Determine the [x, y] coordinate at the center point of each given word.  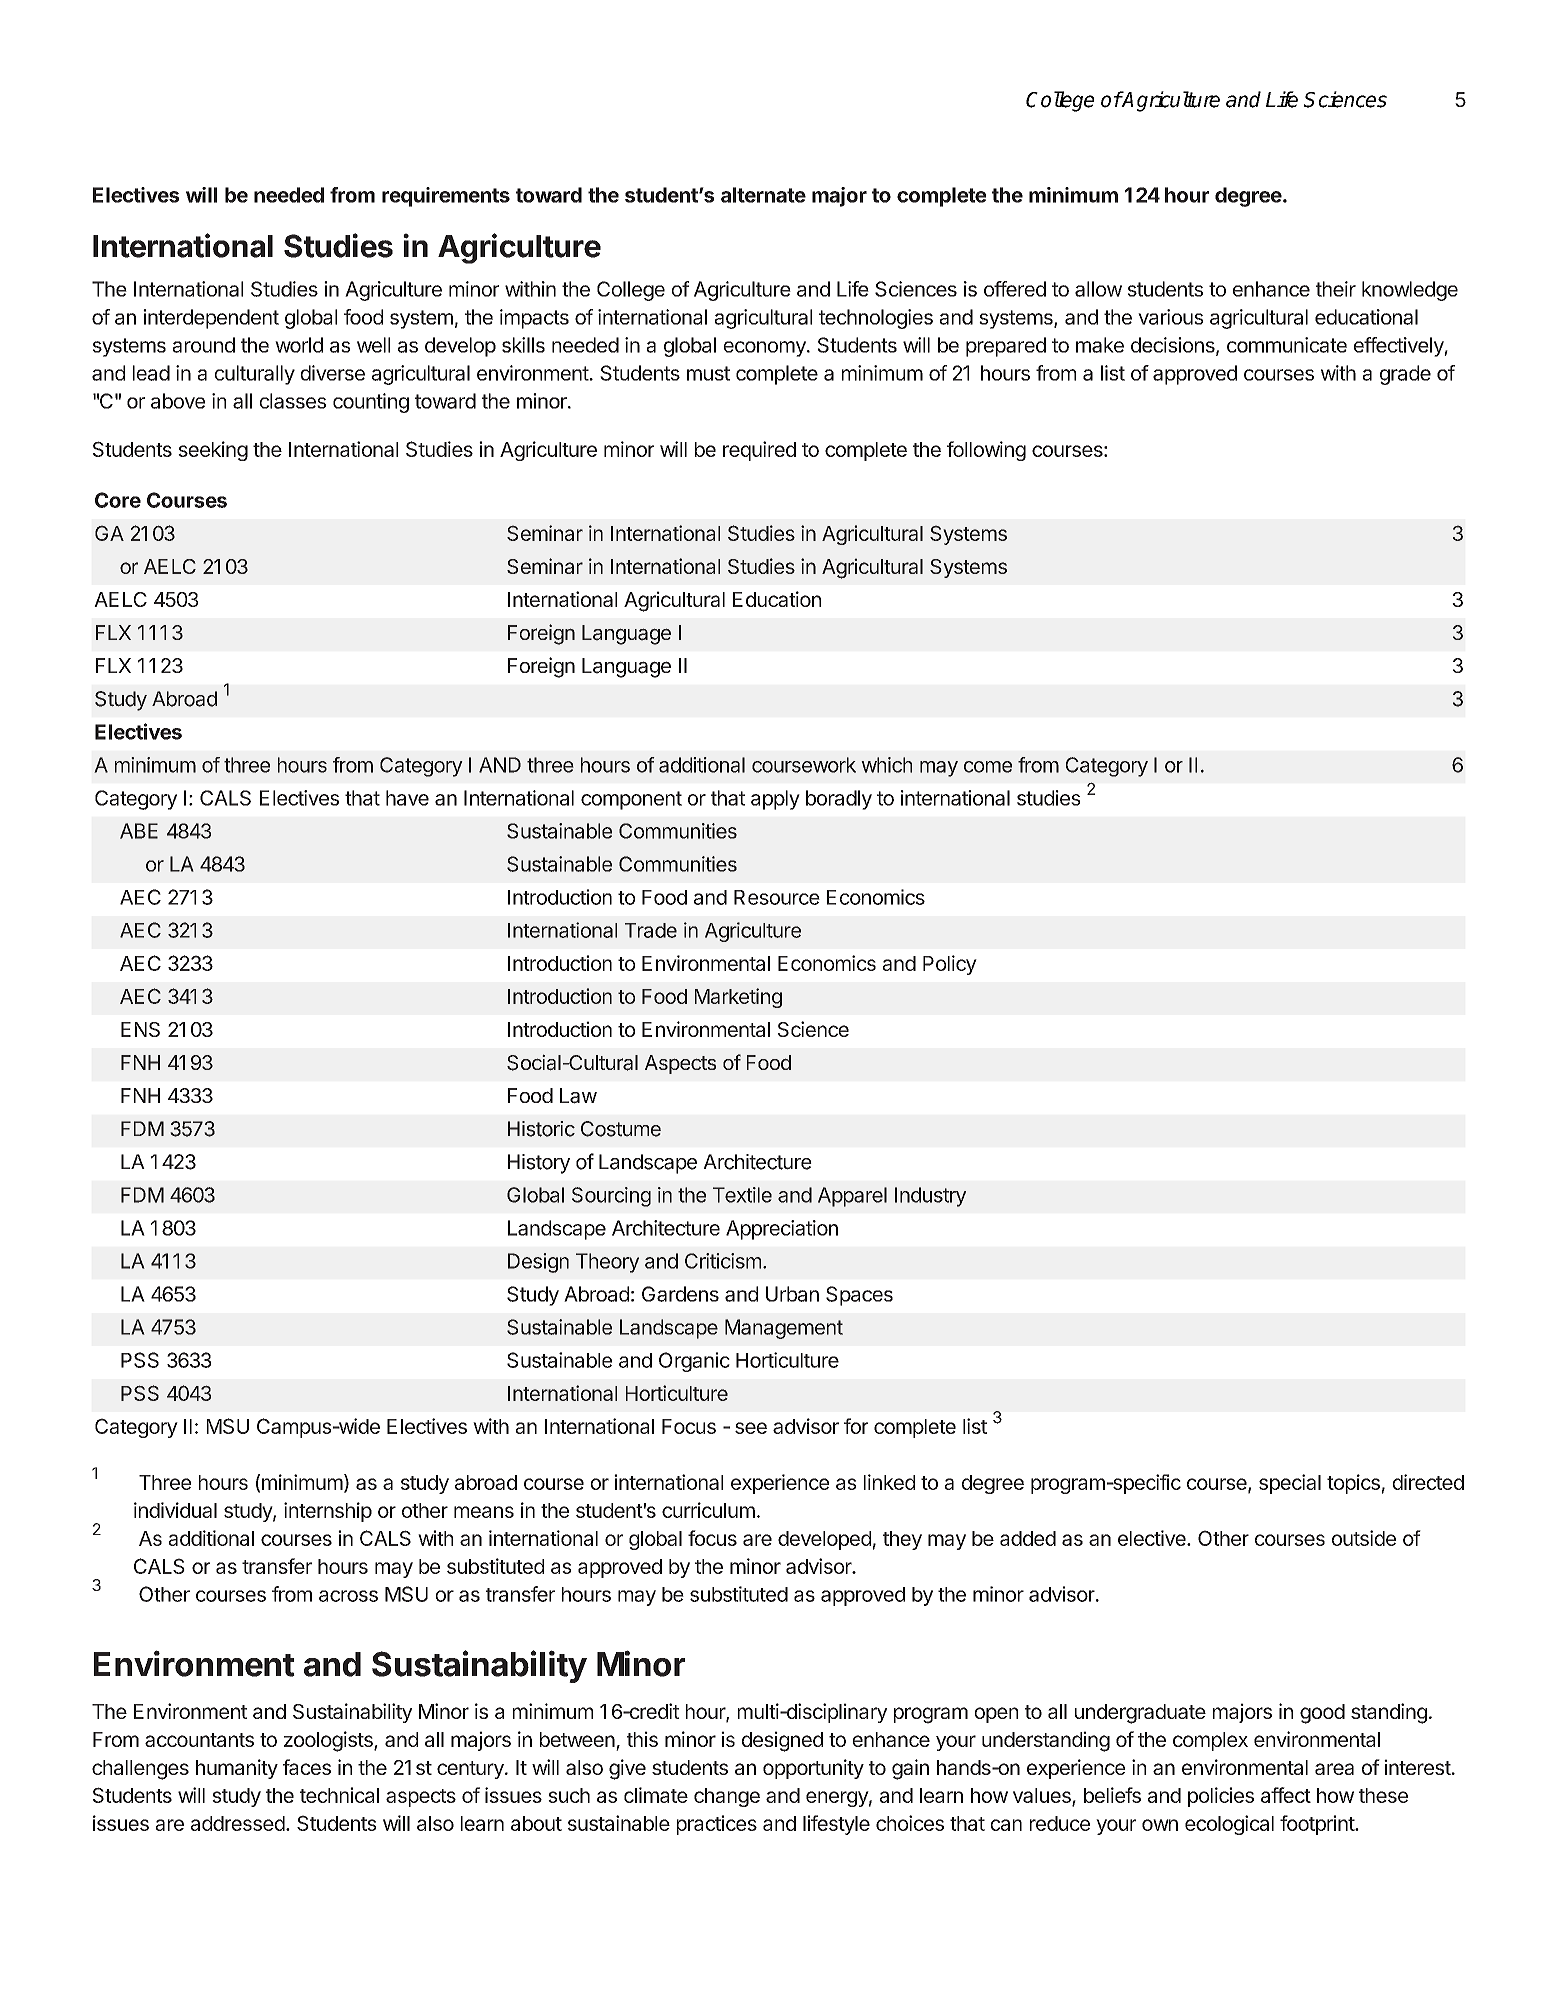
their [1336, 289]
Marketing [738, 998]
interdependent [211, 319]
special [1290, 1484]
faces [307, 1767]
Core [118, 500]
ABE [139, 831]
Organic [694, 1362]
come [988, 767]
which [886, 765]
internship [328, 1512]
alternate [763, 195]
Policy [950, 965]
